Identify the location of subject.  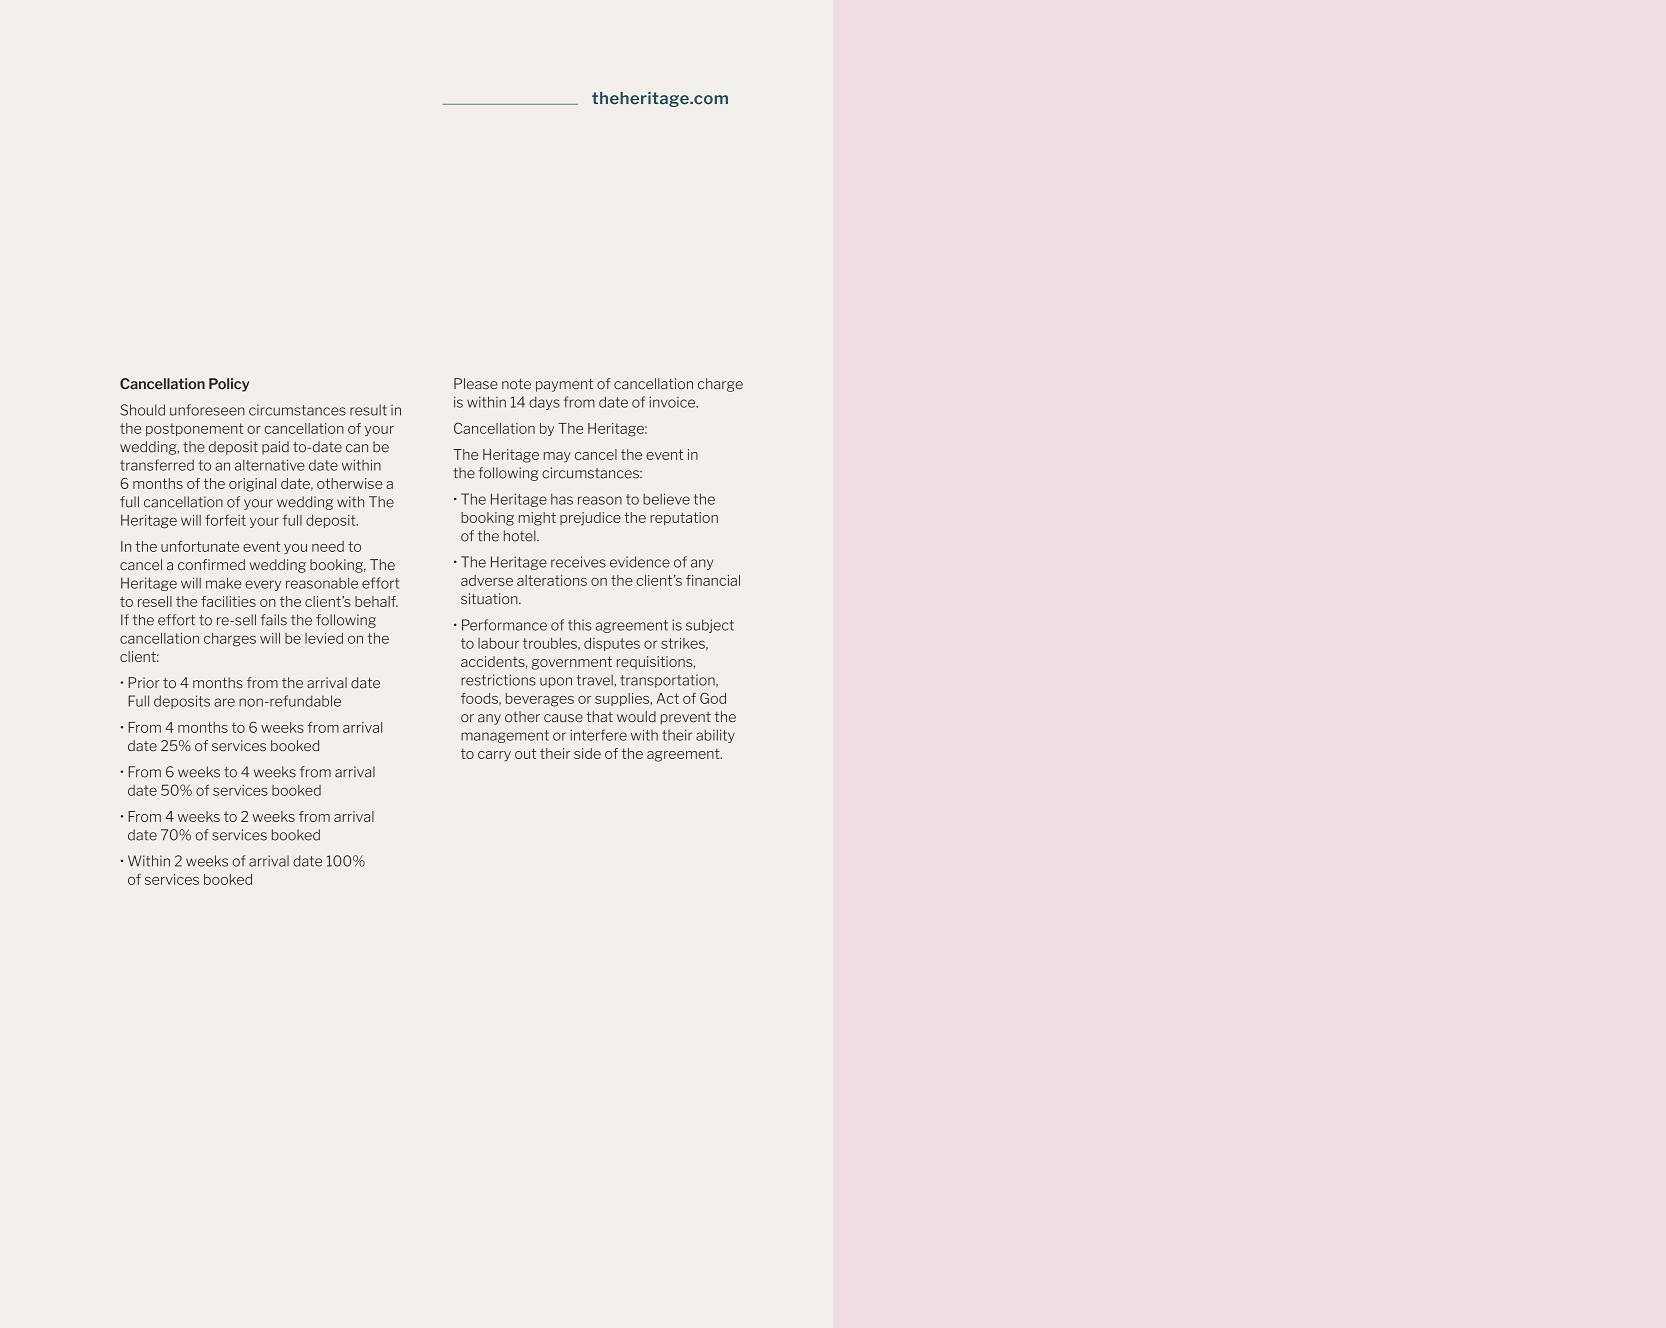
(710, 626).
